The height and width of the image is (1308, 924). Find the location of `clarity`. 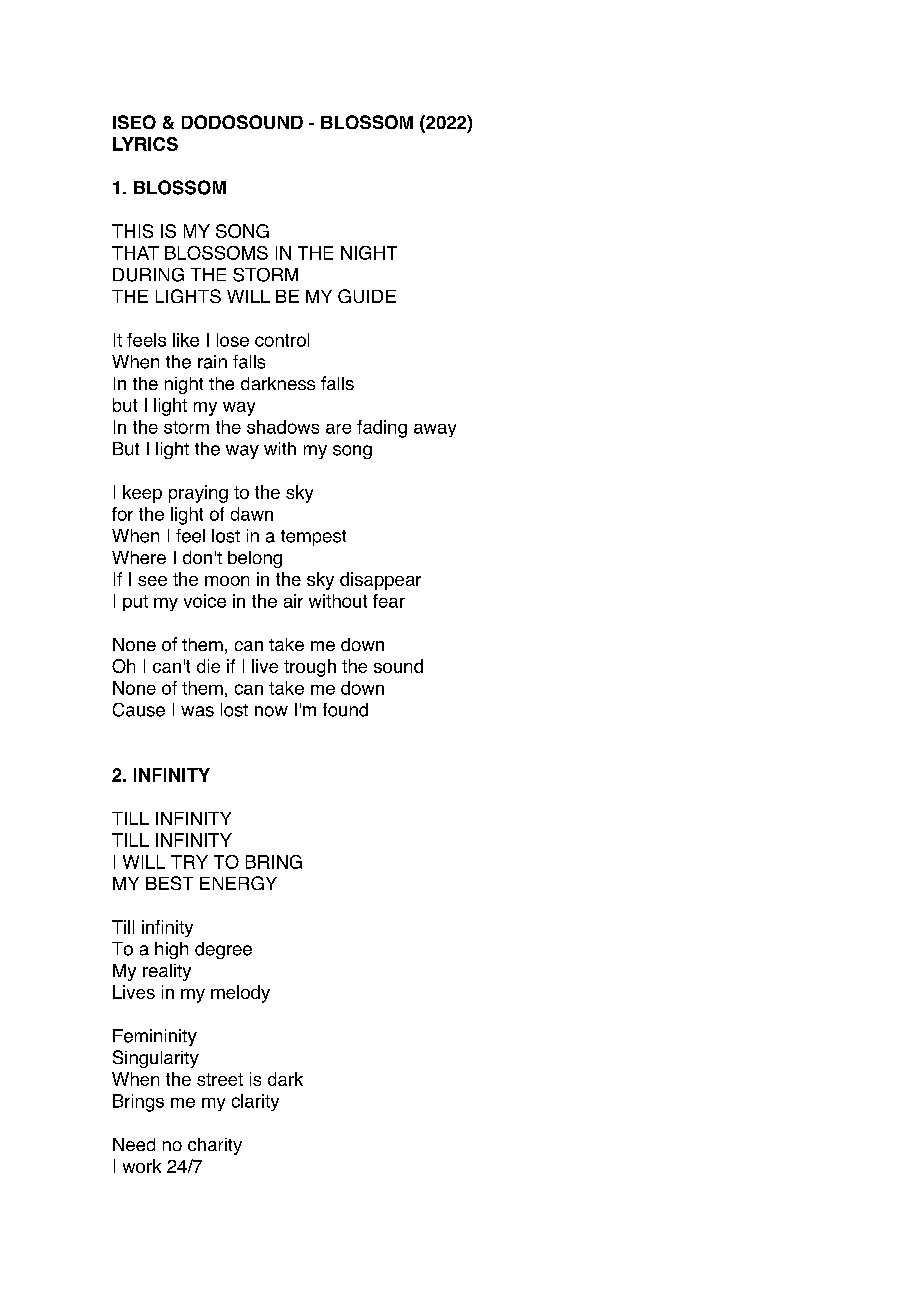

clarity is located at coordinates (255, 1102).
